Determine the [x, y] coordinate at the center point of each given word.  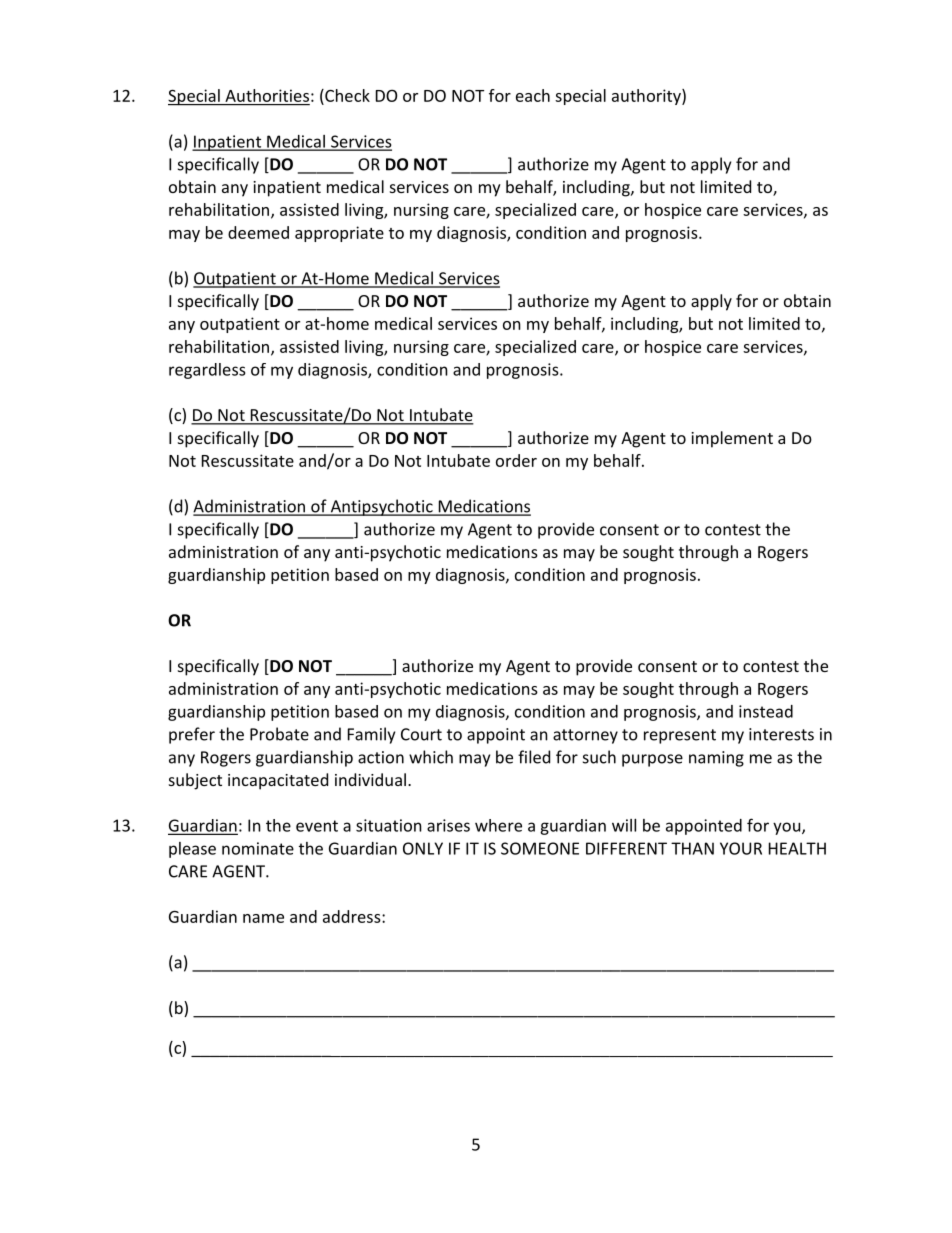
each [533, 95]
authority [647, 97]
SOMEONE [540, 848]
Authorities [267, 95]
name [263, 918]
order [516, 460]
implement [732, 439]
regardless [207, 371]
